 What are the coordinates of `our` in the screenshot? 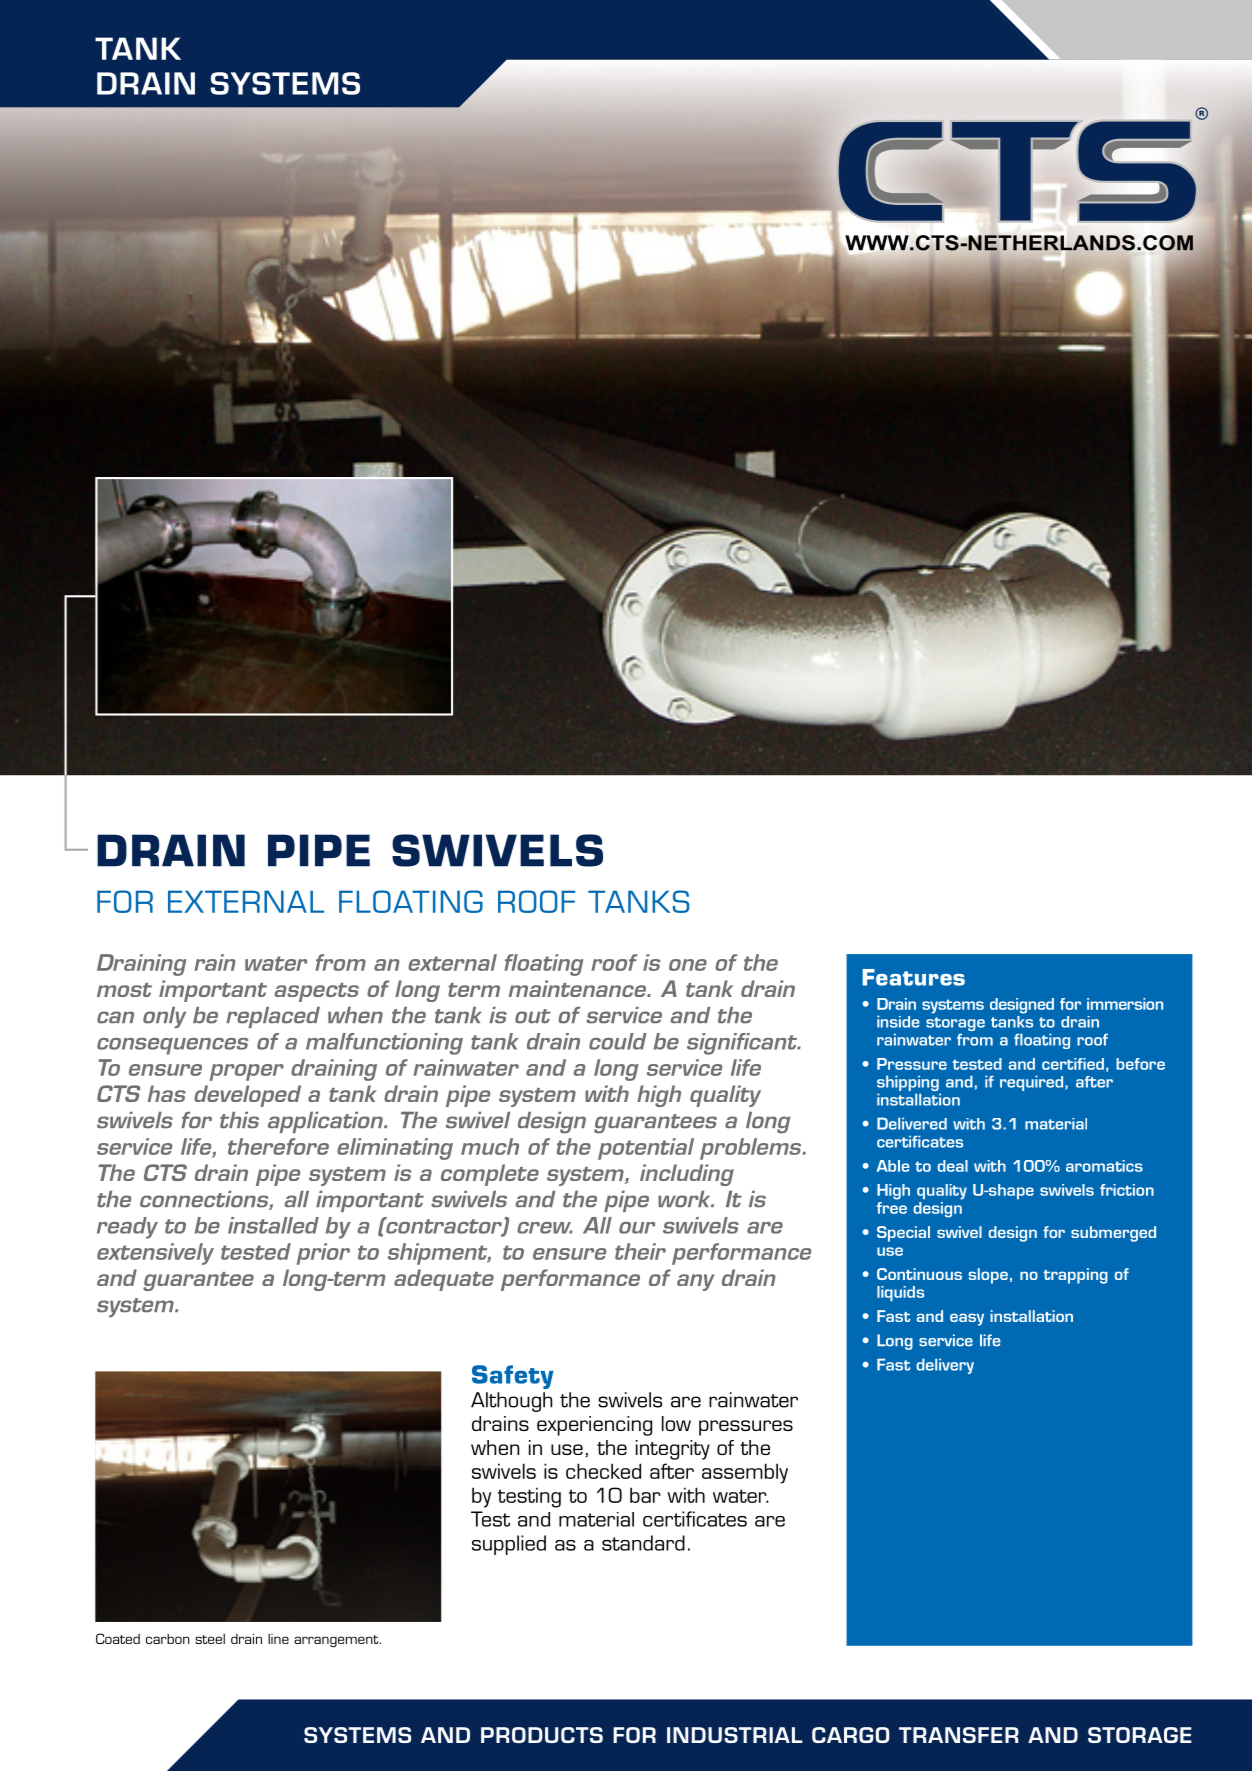 It's located at (637, 1228).
